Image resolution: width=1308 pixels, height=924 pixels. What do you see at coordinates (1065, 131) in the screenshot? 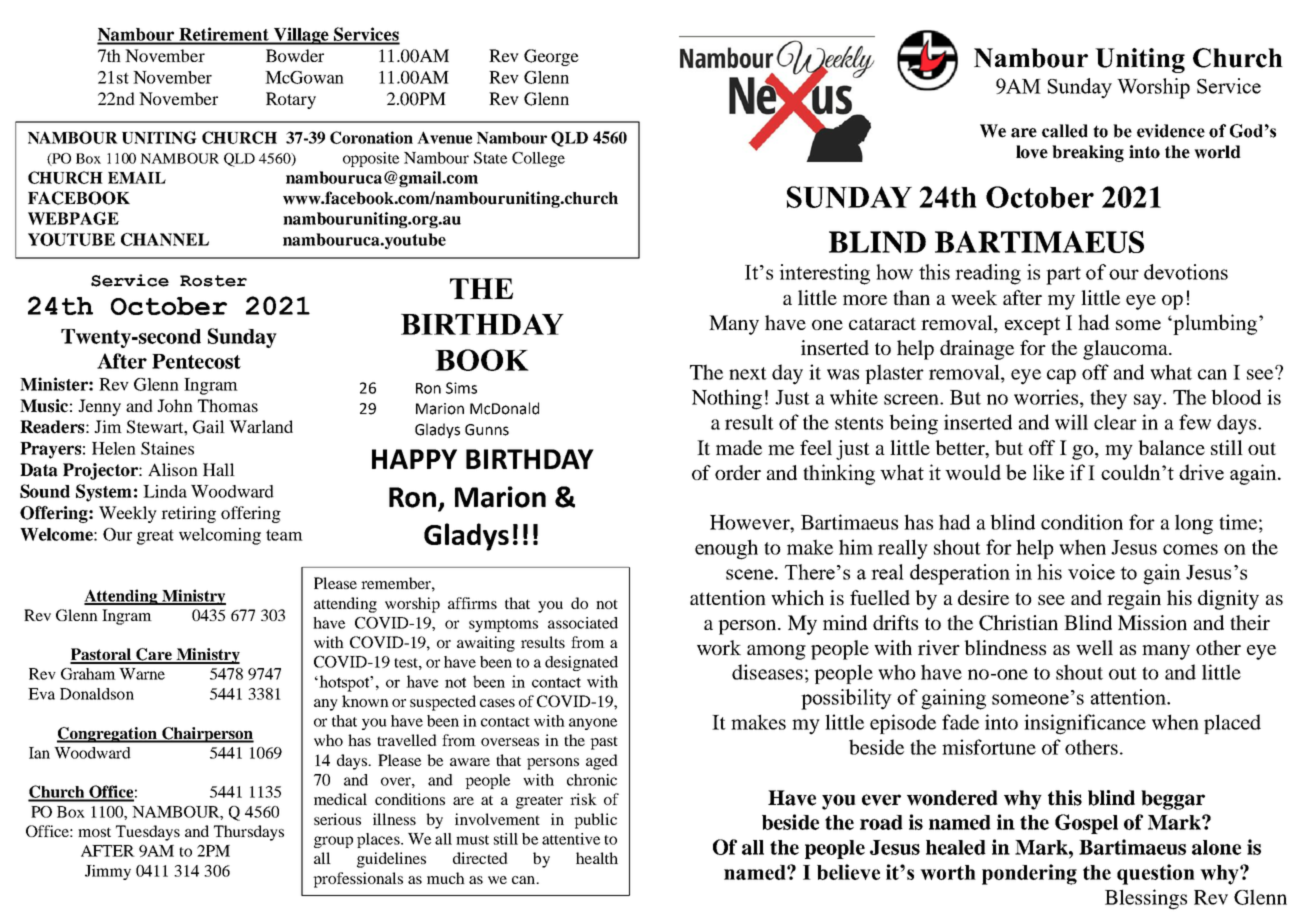
I see `called` at bounding box center [1065, 131].
